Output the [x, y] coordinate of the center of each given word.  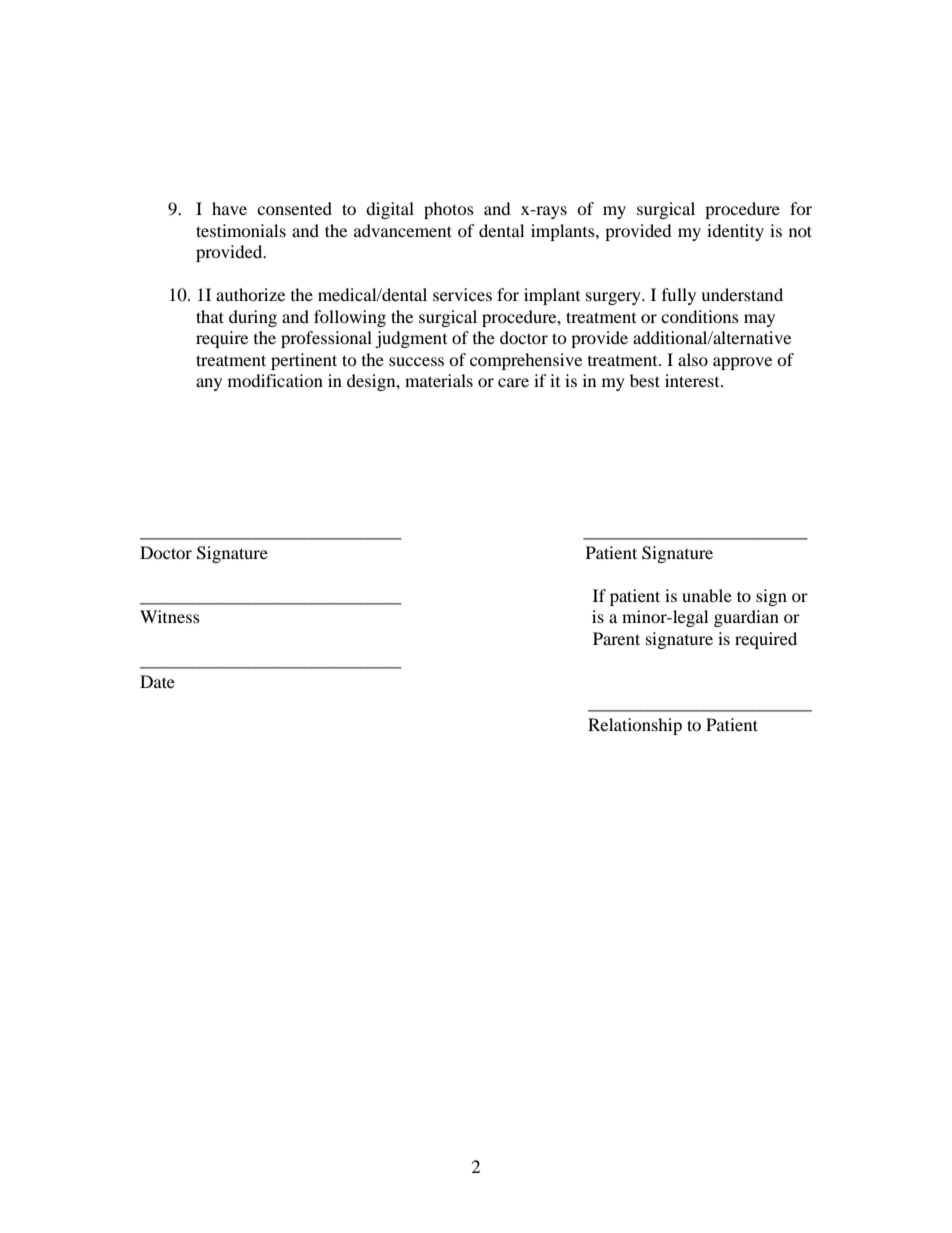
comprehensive [526, 361]
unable [707, 595]
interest [693, 380]
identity [735, 232]
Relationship [635, 726]
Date [157, 681]
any [209, 384]
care [513, 382]
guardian [746, 618]
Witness [170, 616]
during [253, 318]
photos [449, 210]
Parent [616, 638]
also [693, 359]
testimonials [241, 230]
